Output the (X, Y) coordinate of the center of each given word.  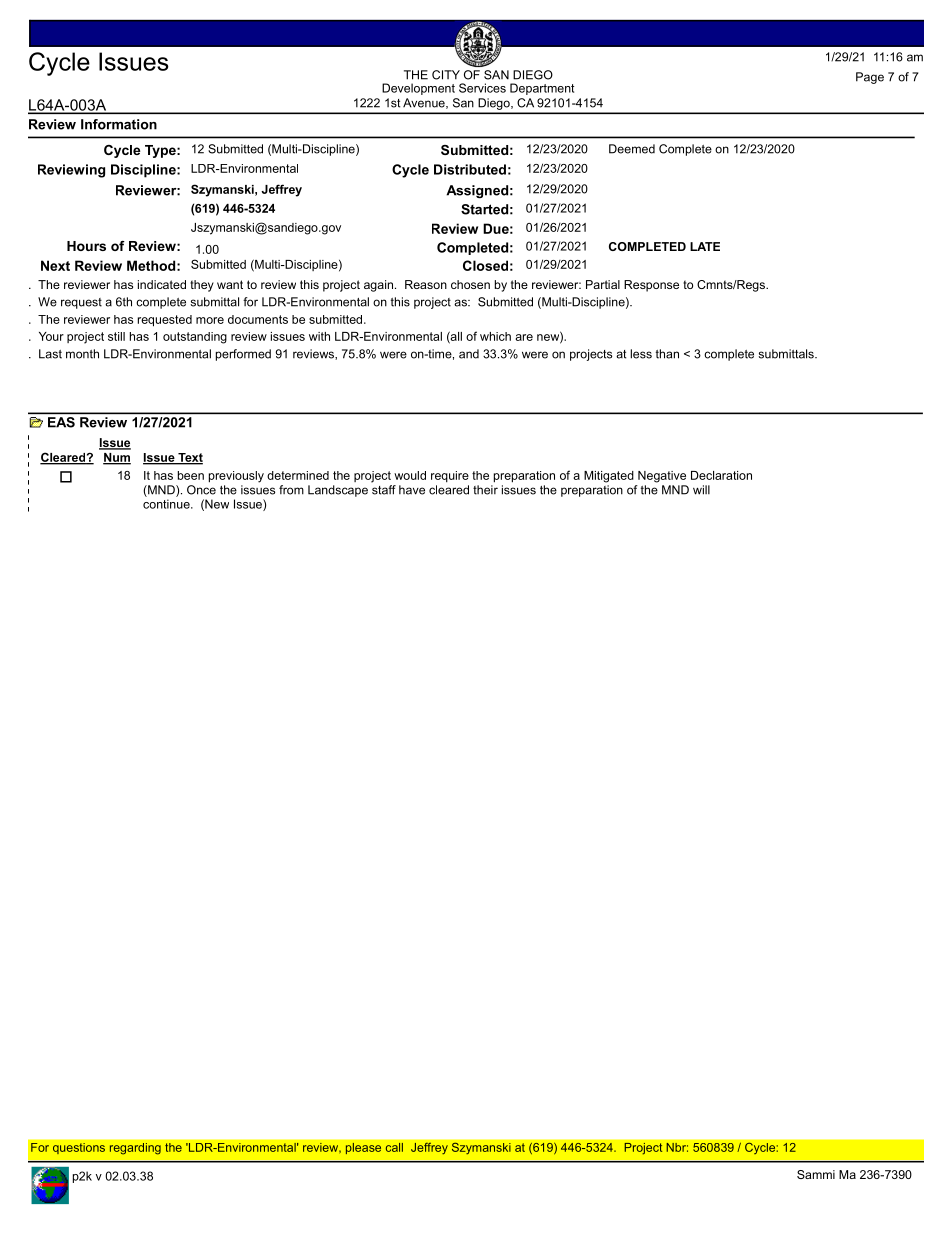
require (450, 476)
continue (167, 504)
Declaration (721, 475)
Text (189, 458)
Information (119, 124)
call (394, 1147)
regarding (135, 1149)
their (485, 490)
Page (870, 78)
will (701, 490)
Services (482, 88)
